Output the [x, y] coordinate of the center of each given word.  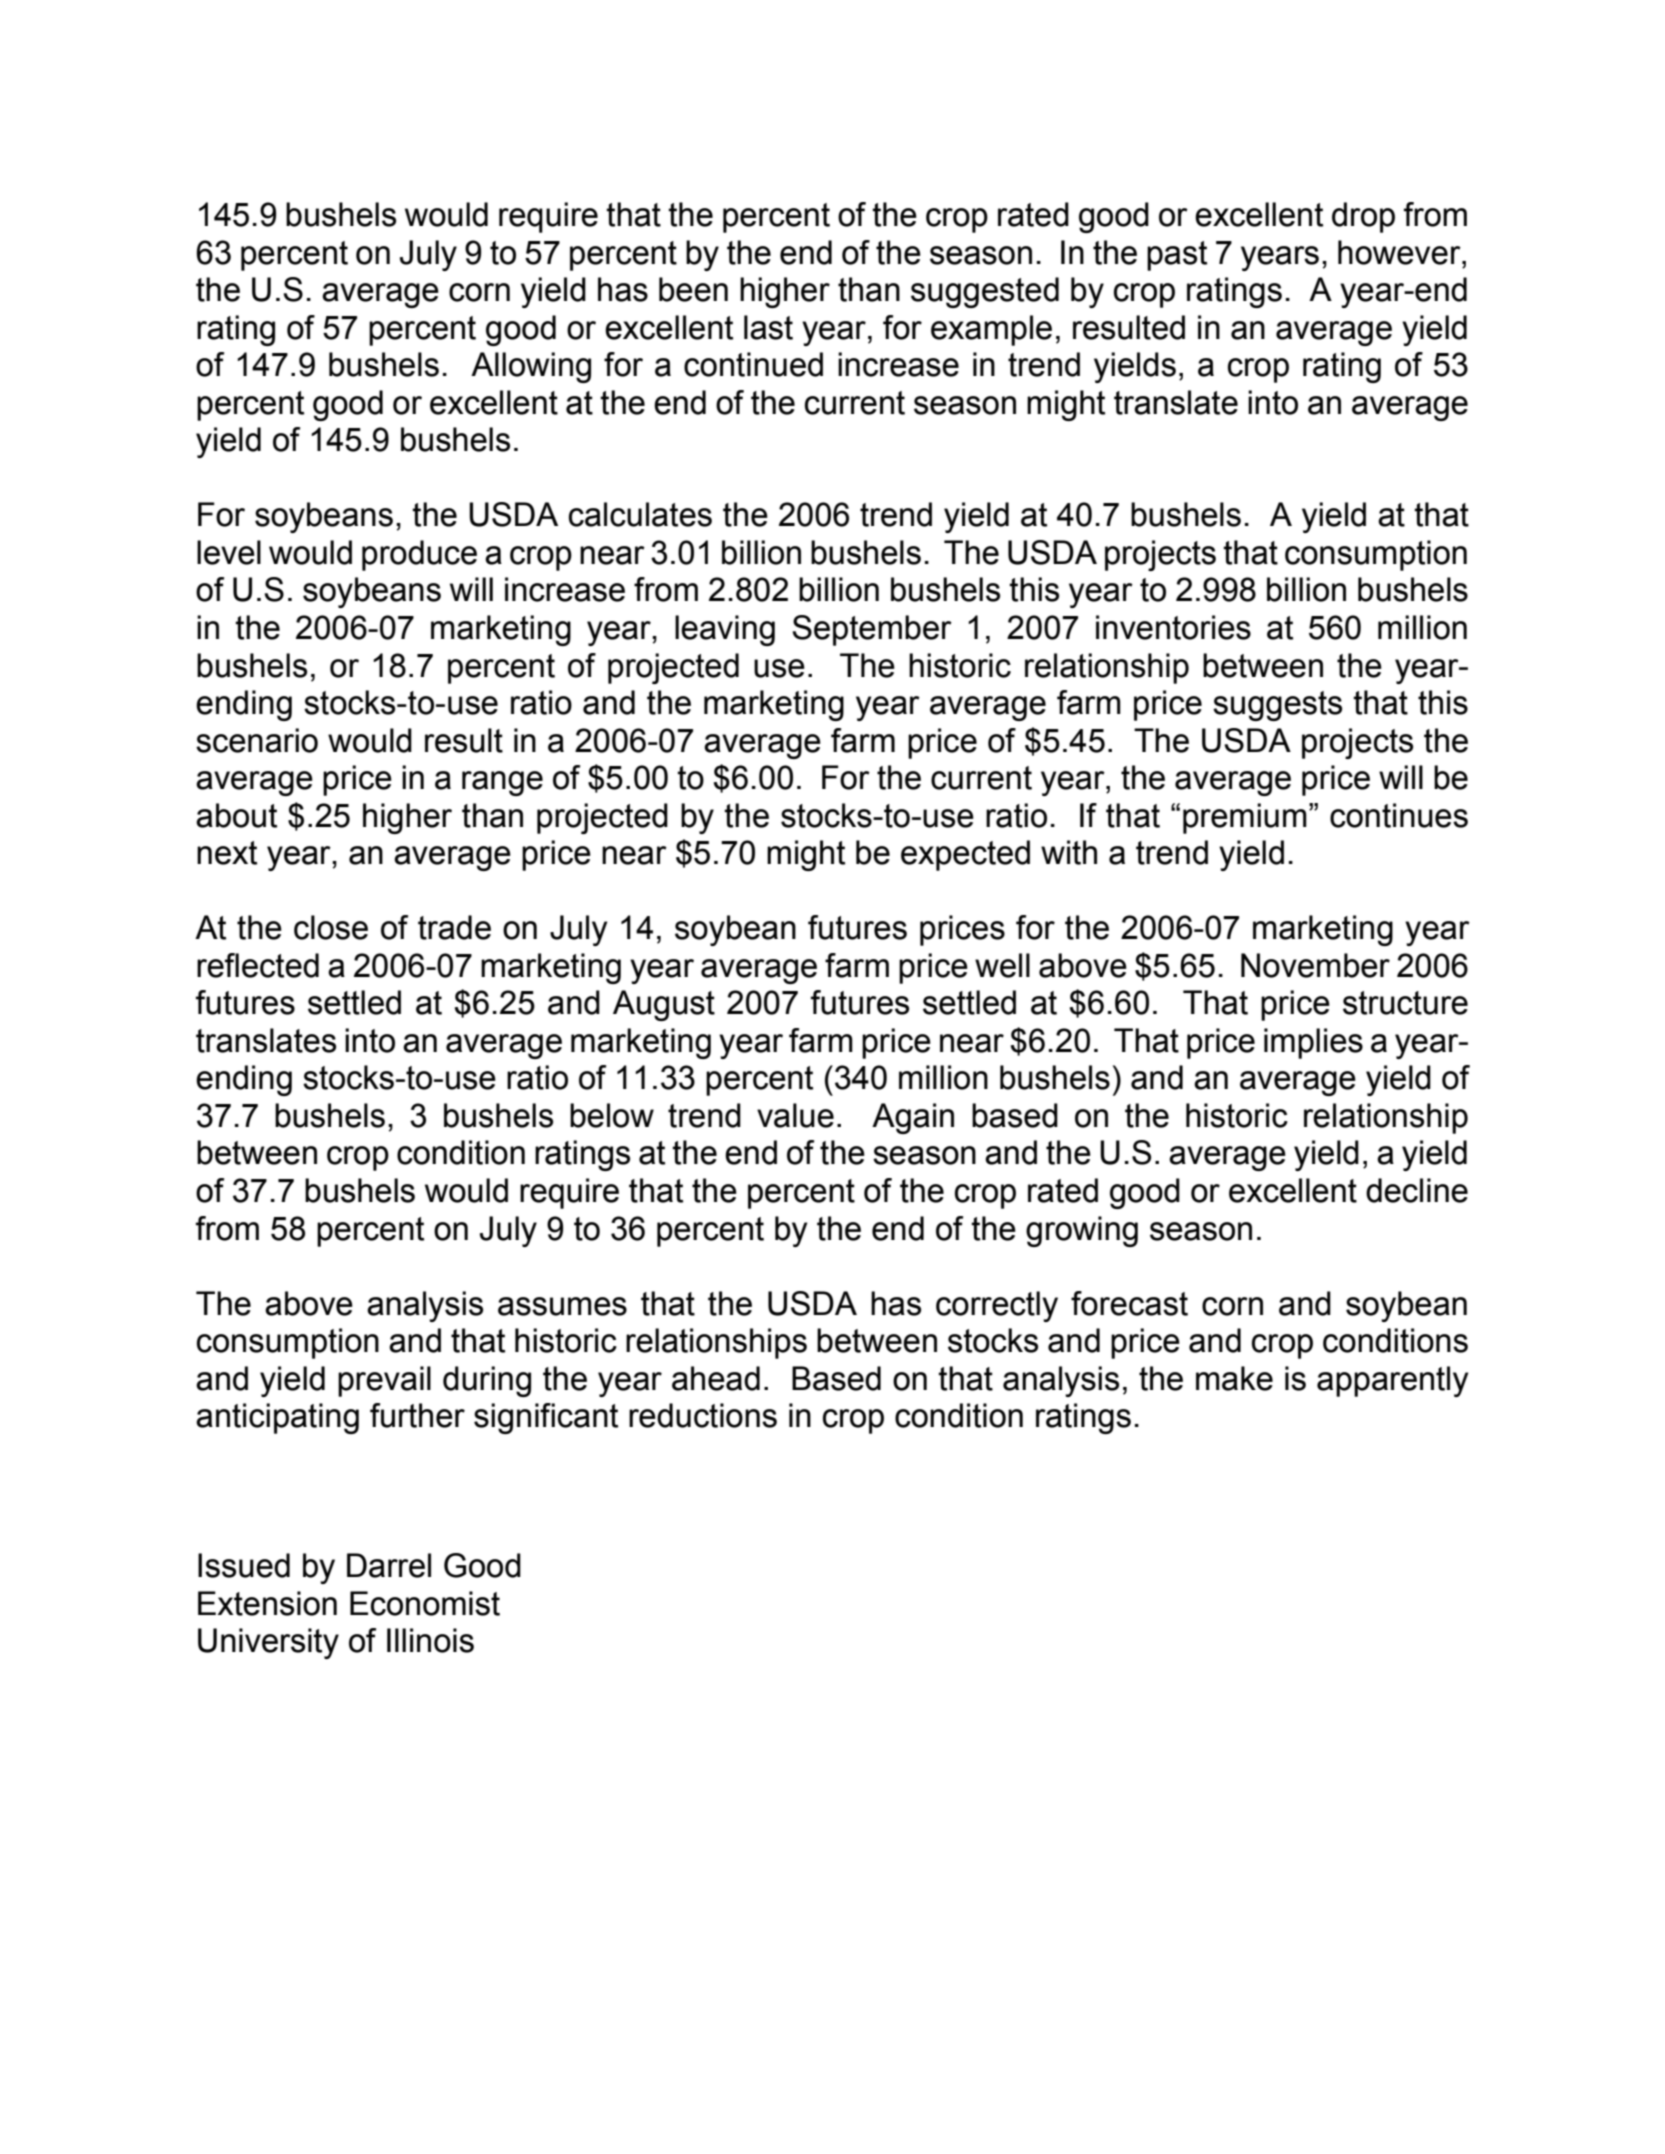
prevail [384, 1381]
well [1002, 965]
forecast [1129, 1303]
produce [419, 555]
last [768, 327]
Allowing [531, 367]
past [1177, 256]
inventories [1173, 627]
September [872, 630]
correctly [997, 1306]
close [331, 927]
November [1315, 965]
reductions [703, 1415]
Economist [425, 1603]
